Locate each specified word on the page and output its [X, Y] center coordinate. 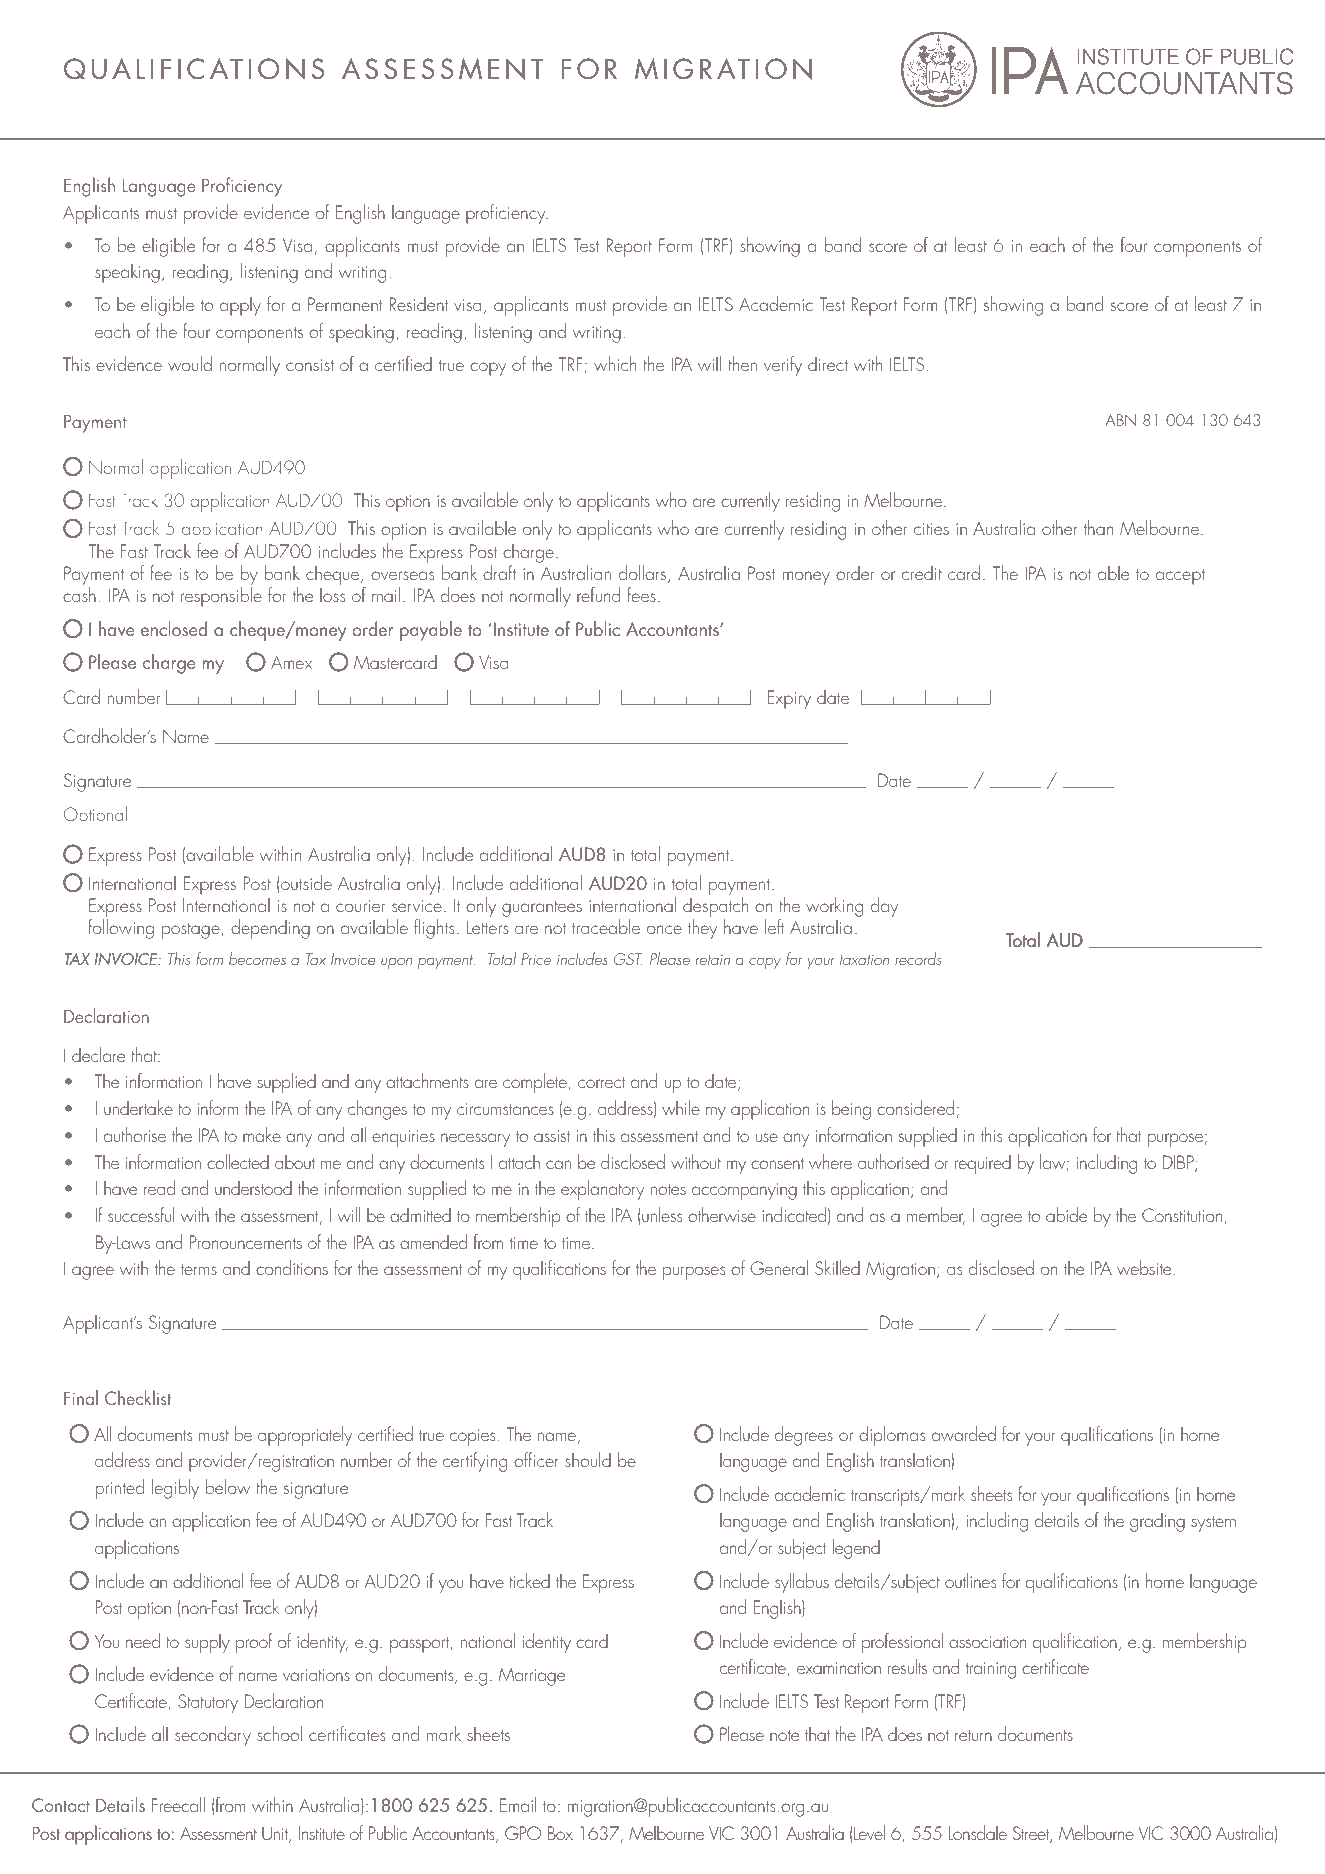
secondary [213, 1736]
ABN [1121, 420]
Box [560, 1833]
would [190, 363]
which [615, 363]
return [973, 1735]
